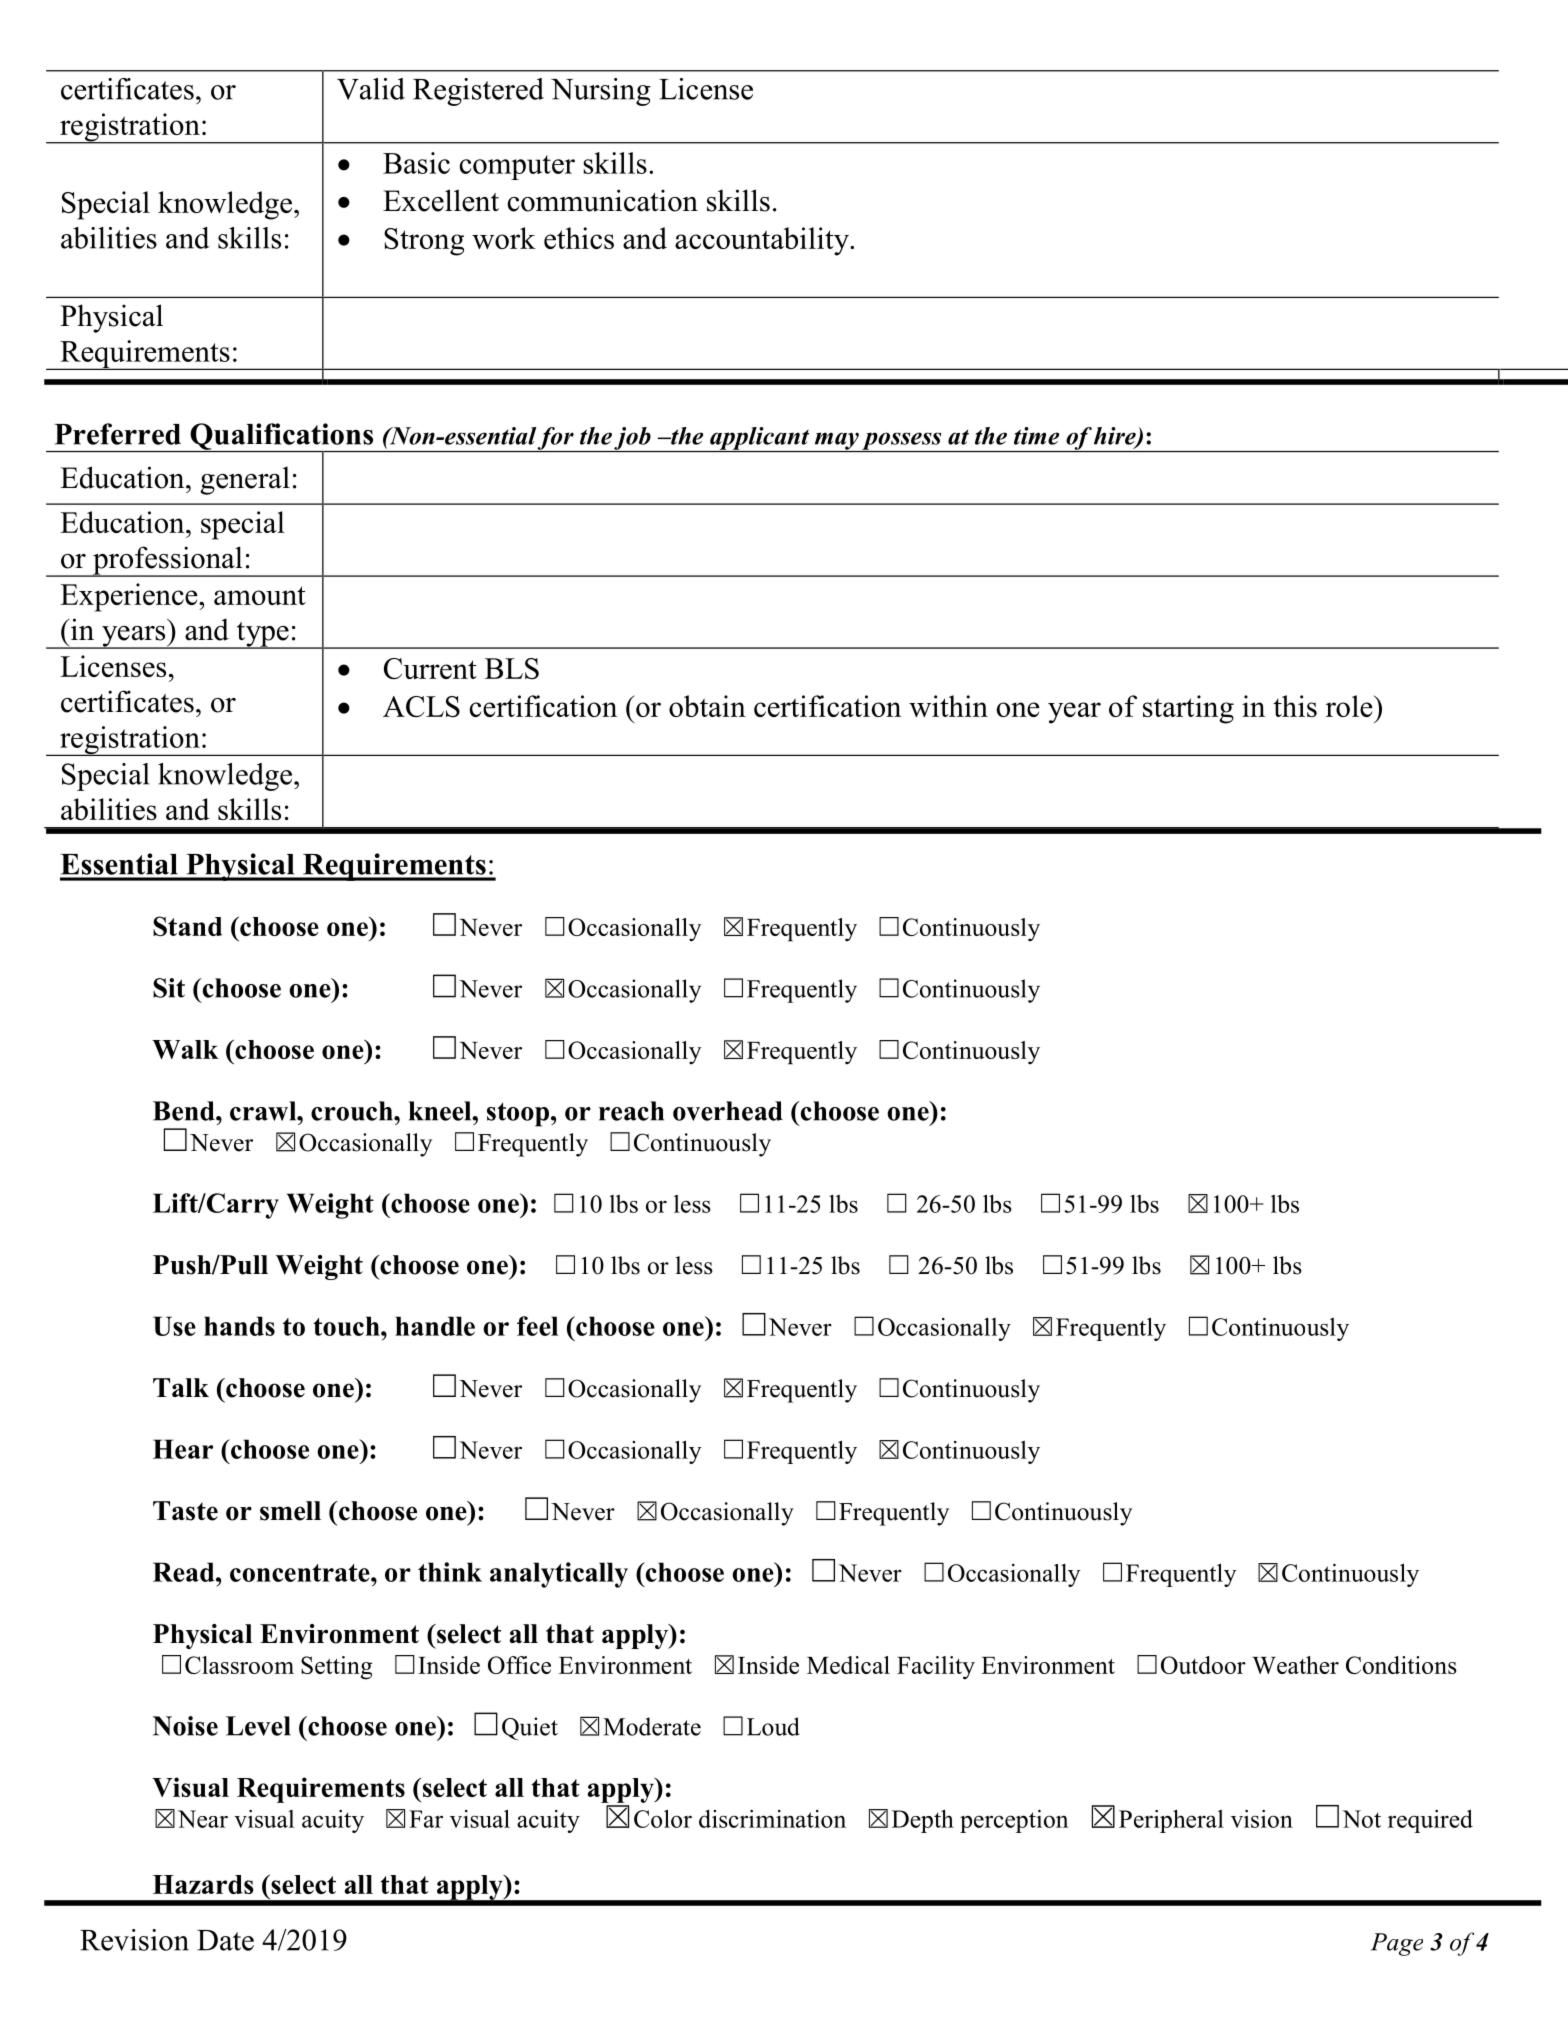 The width and height of the page is (1568, 2030). What do you see at coordinates (1295, 1665) in the page?
I see `Weather` at bounding box center [1295, 1665].
